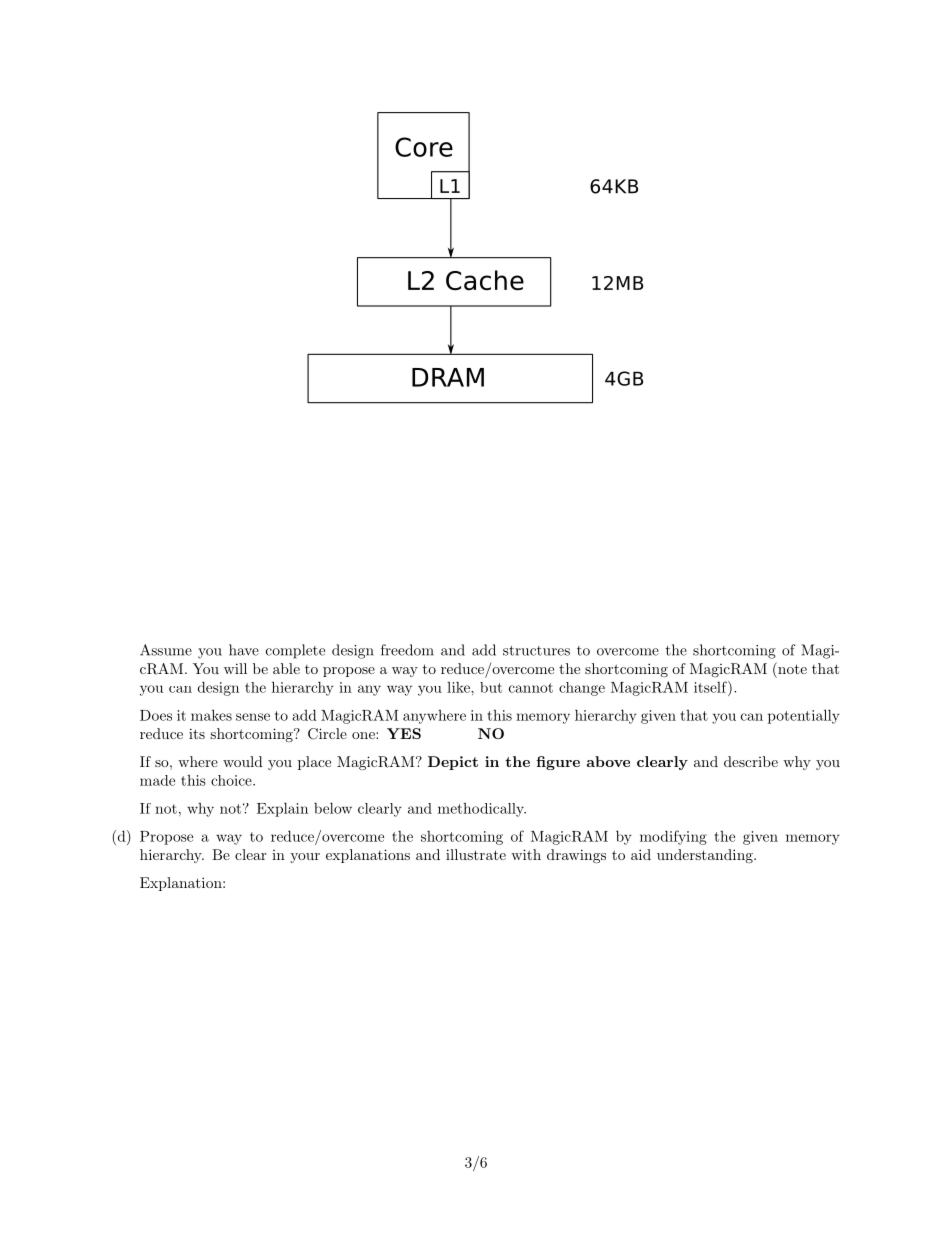  I want to click on illustrate, so click(476, 854).
